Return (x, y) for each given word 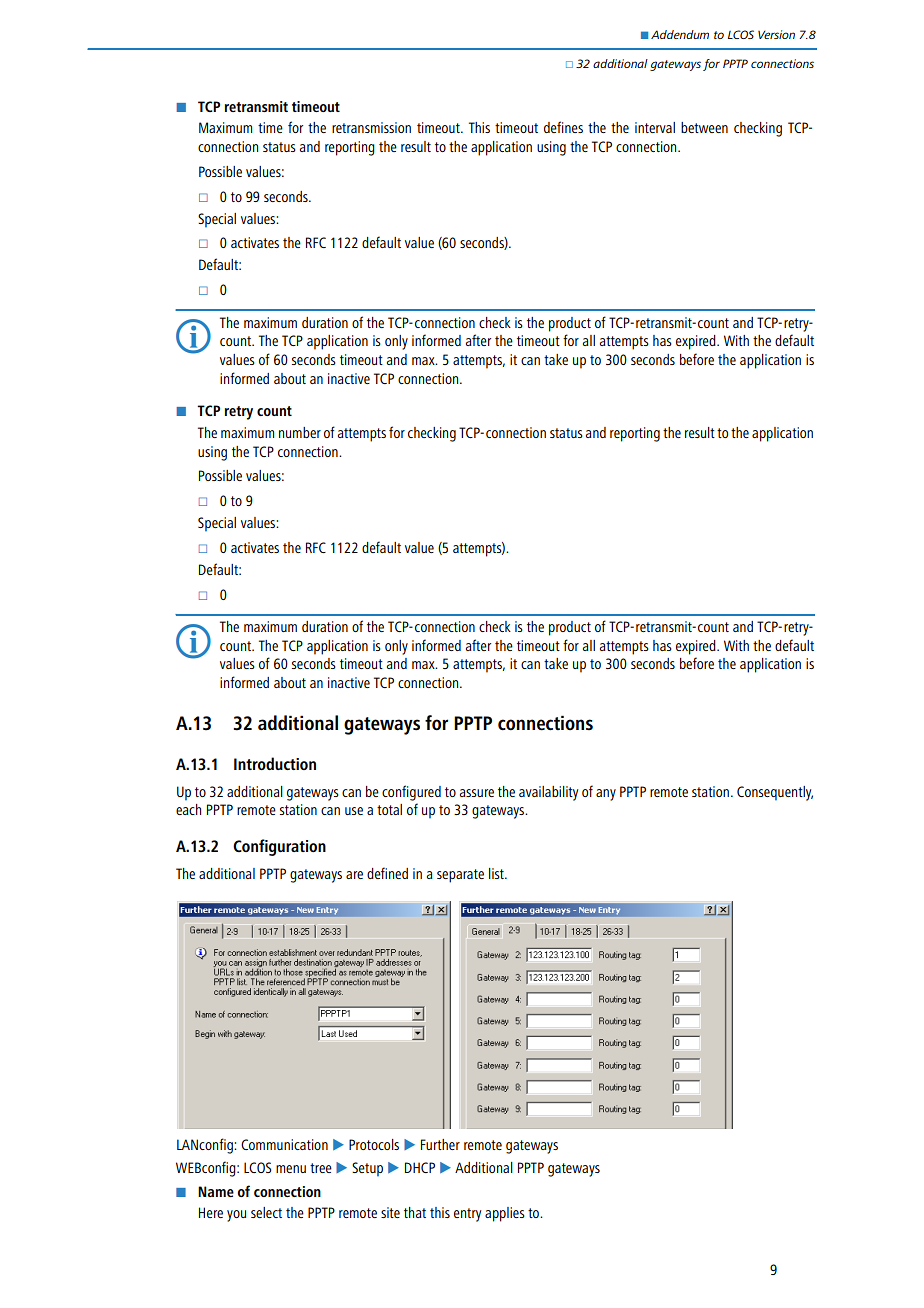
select (266, 1212)
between (704, 127)
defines (563, 127)
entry (467, 1215)
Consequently (775, 793)
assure (477, 793)
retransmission (371, 127)
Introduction (275, 763)
